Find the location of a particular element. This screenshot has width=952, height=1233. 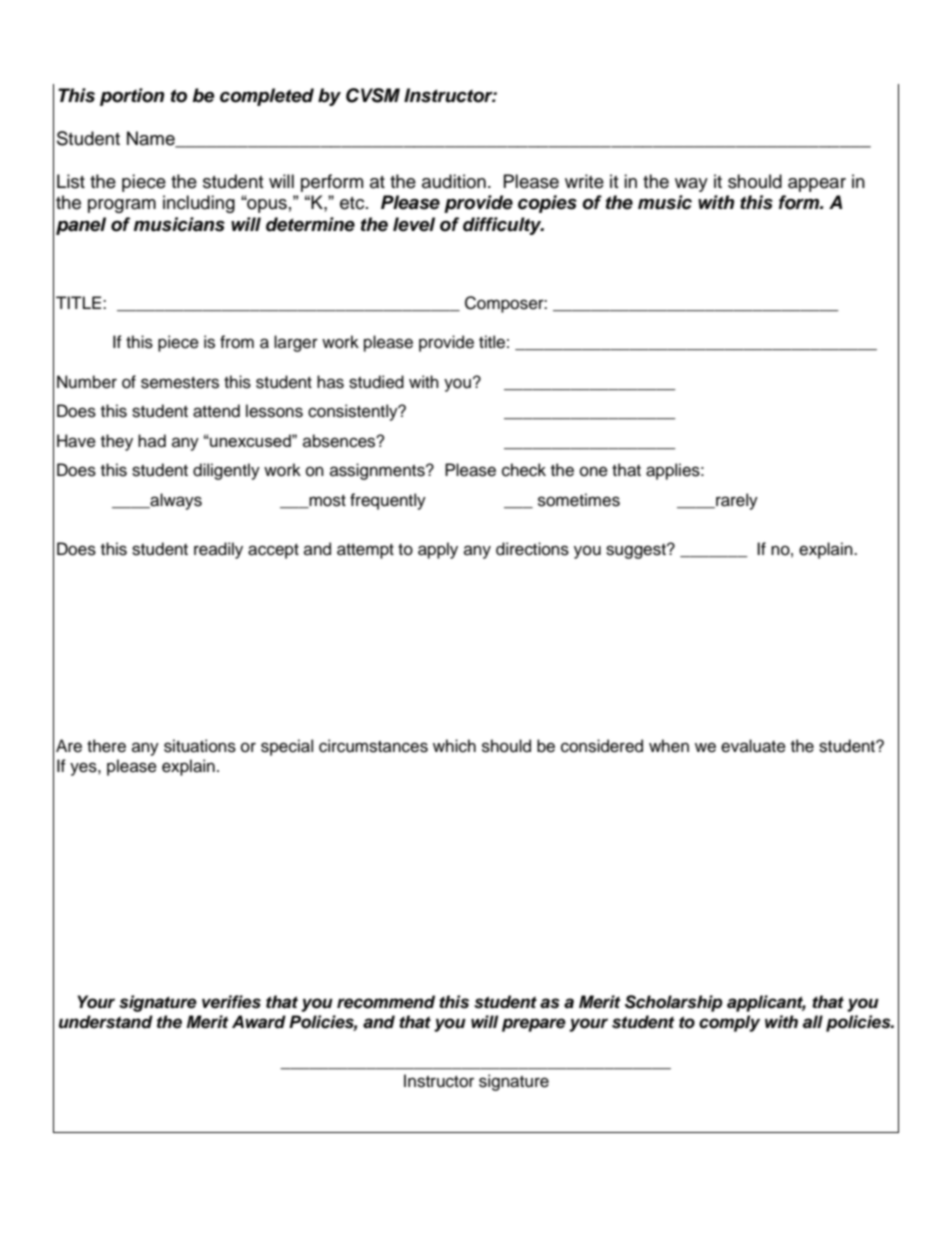

appear is located at coordinates (817, 185).
